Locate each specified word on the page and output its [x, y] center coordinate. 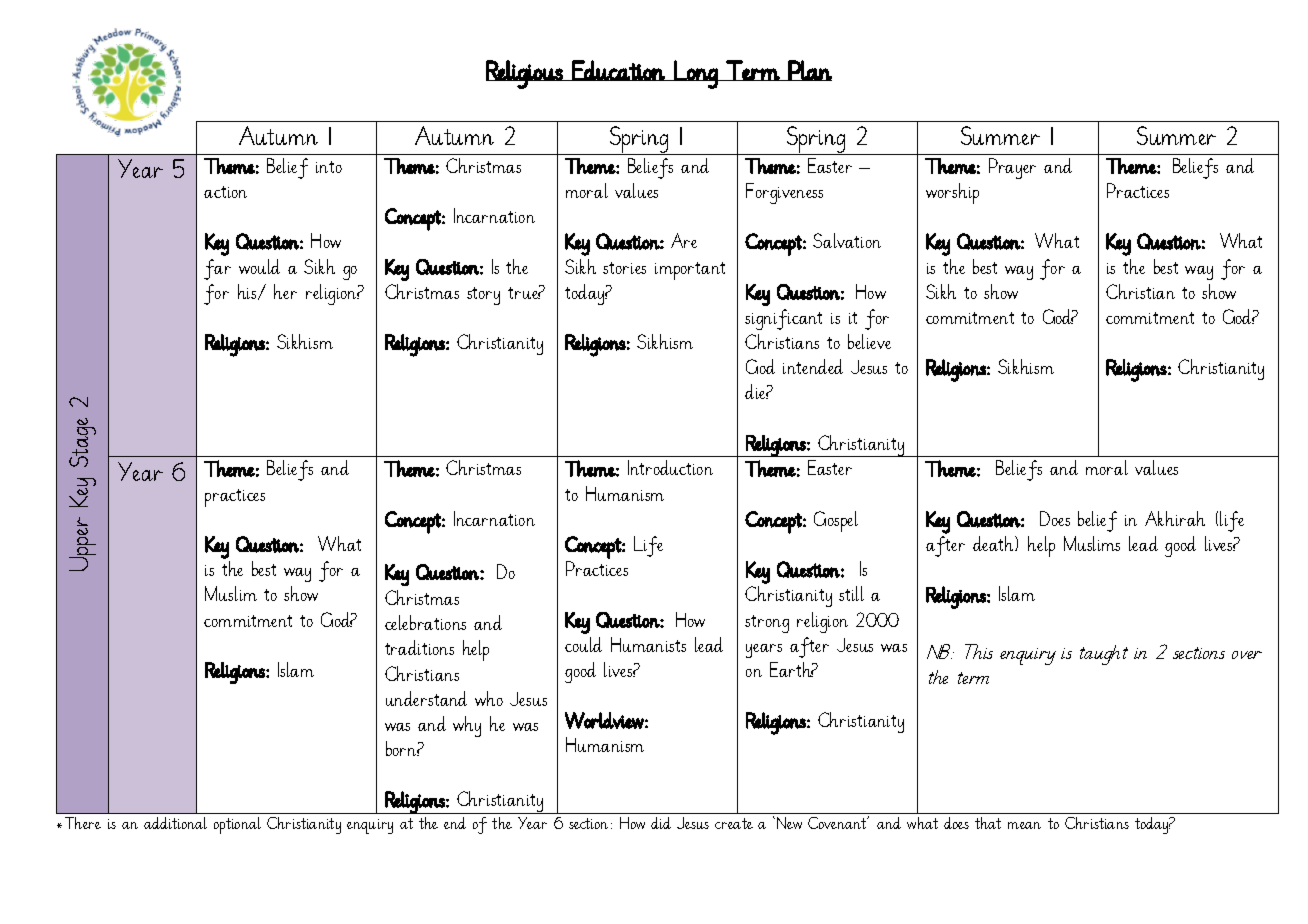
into [329, 167]
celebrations [425, 622]
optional [237, 825]
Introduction [670, 467]
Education [618, 70]
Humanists [648, 644]
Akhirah [1175, 518]
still [851, 593]
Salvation [847, 240]
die [757, 391]
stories [624, 268]
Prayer [1012, 168]
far [217, 269]
